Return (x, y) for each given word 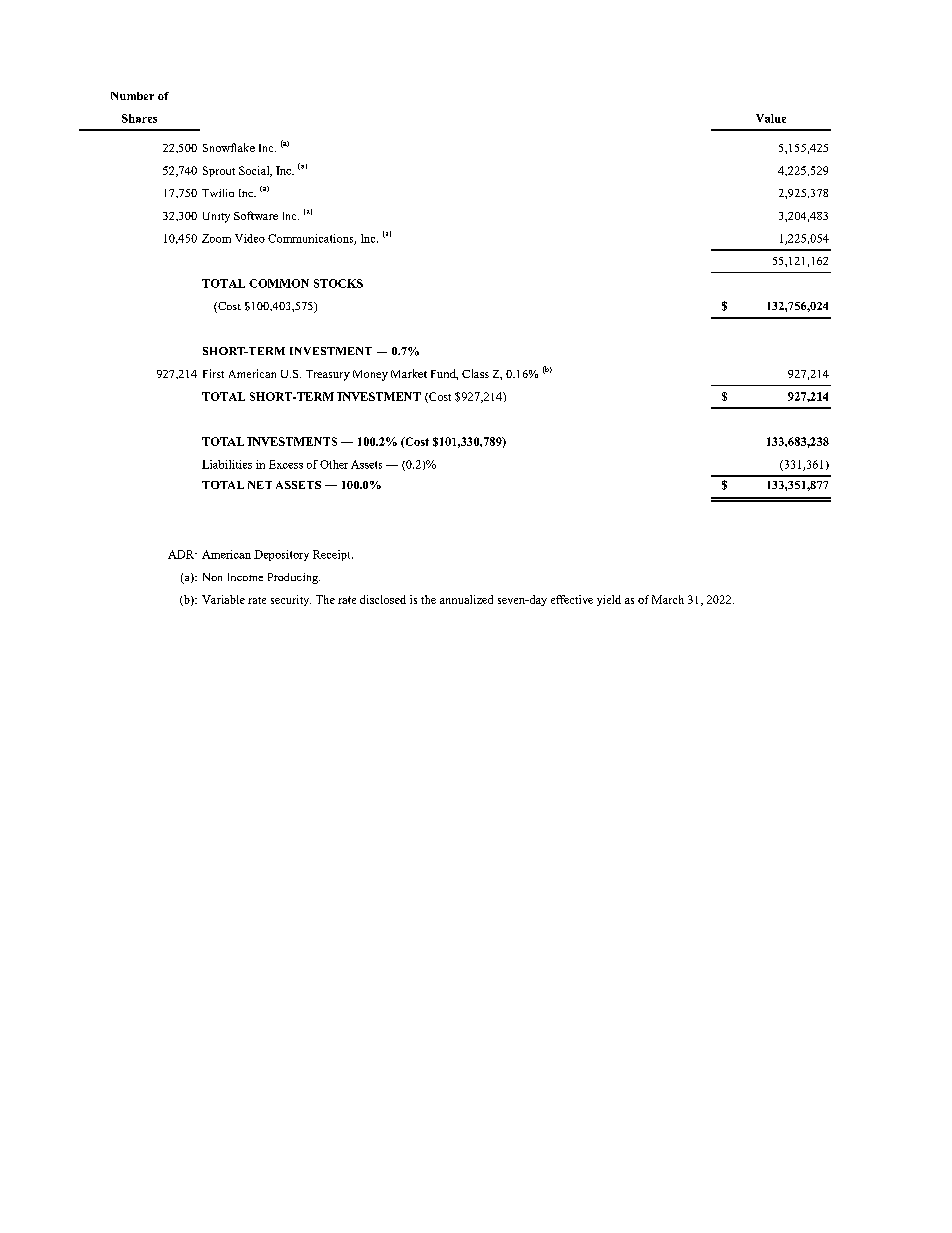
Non (212, 577)
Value (771, 118)
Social (255, 171)
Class (475, 373)
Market (409, 373)
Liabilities (227, 464)
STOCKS (338, 283)
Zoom (216, 238)
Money (370, 375)
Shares (139, 118)
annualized (466, 599)
